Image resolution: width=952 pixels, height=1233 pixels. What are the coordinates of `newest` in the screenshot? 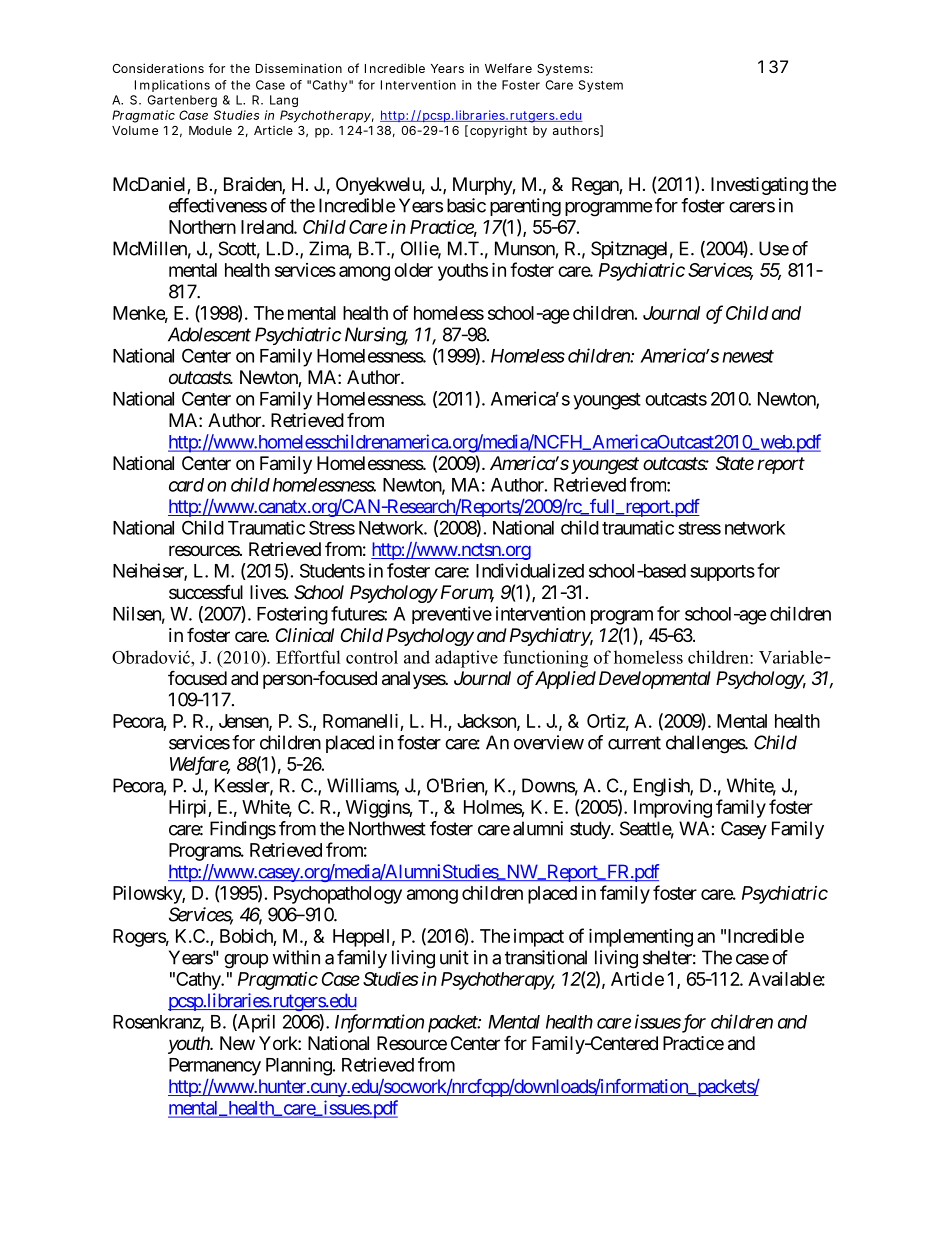 It's located at (748, 356).
